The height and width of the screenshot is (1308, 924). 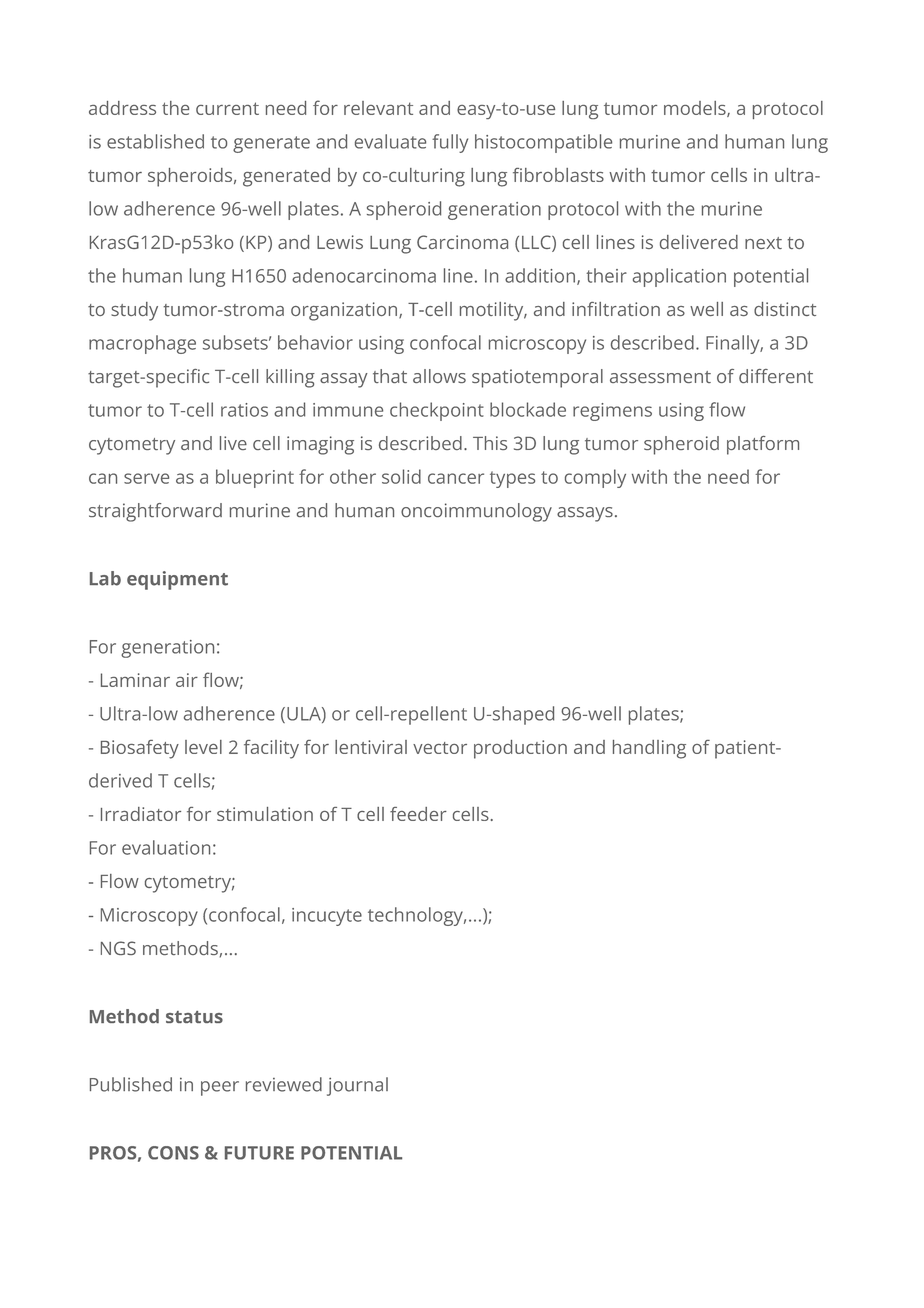 I want to click on established, so click(x=155, y=141).
